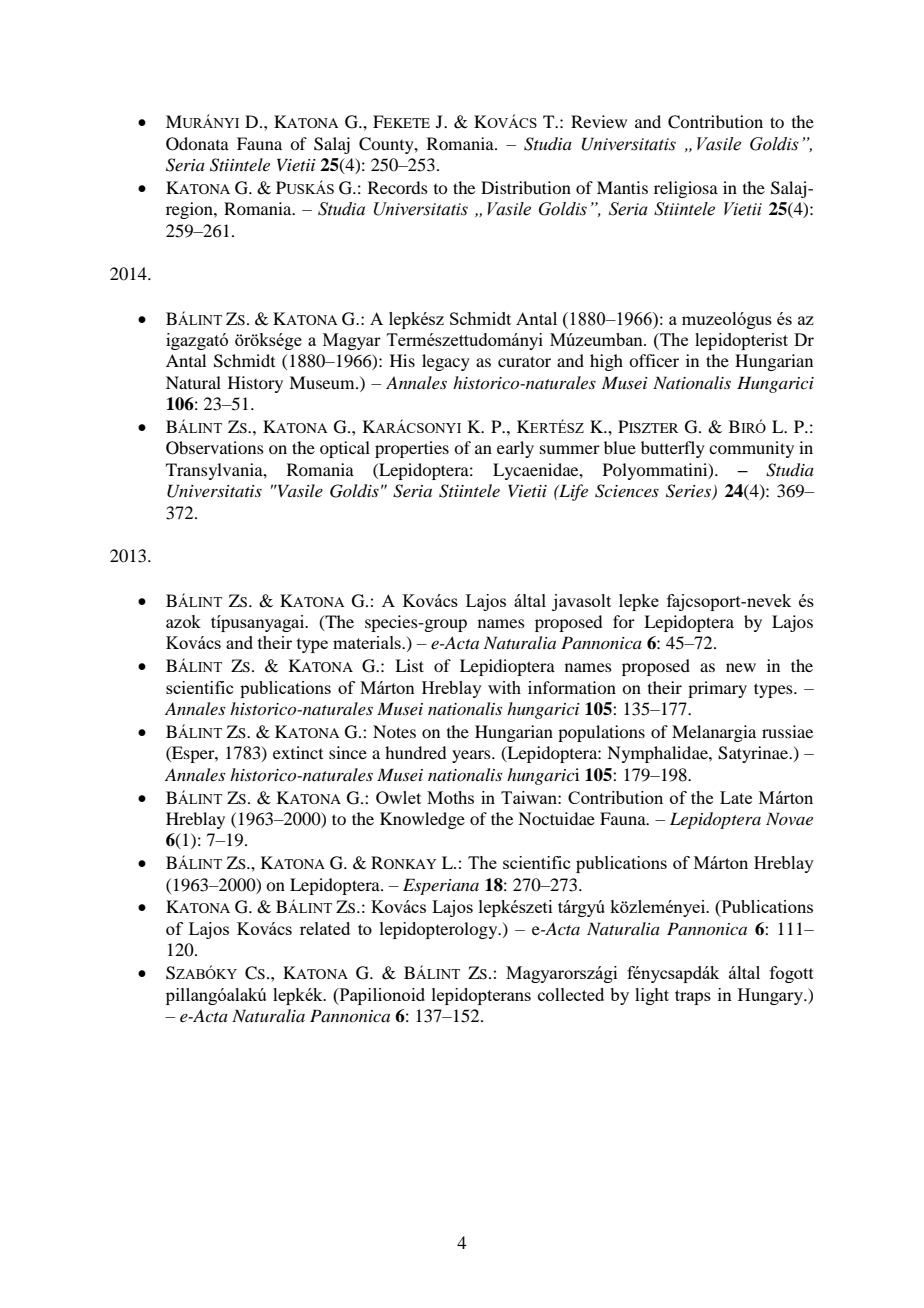 Image resolution: width=924 pixels, height=1308 pixels. Describe the element at coordinates (751, 449) in the document. I see `community` at that location.
